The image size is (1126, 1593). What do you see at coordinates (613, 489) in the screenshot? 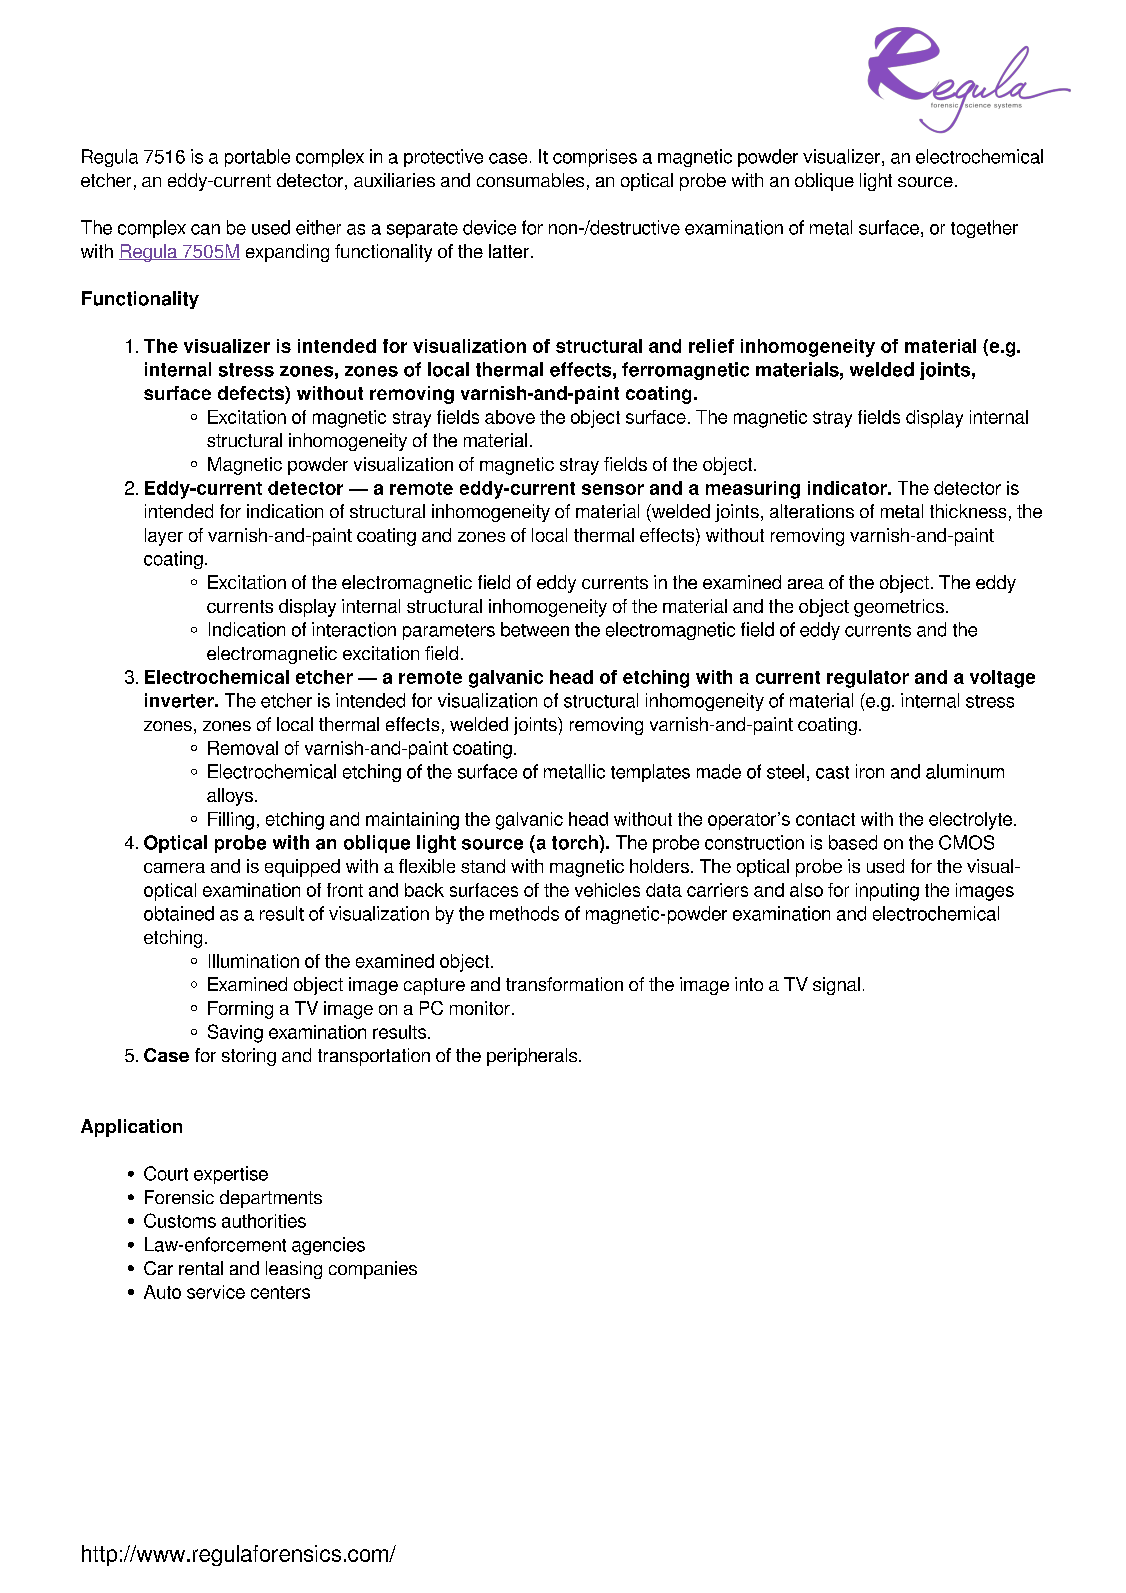
I see `sensor` at bounding box center [613, 489].
